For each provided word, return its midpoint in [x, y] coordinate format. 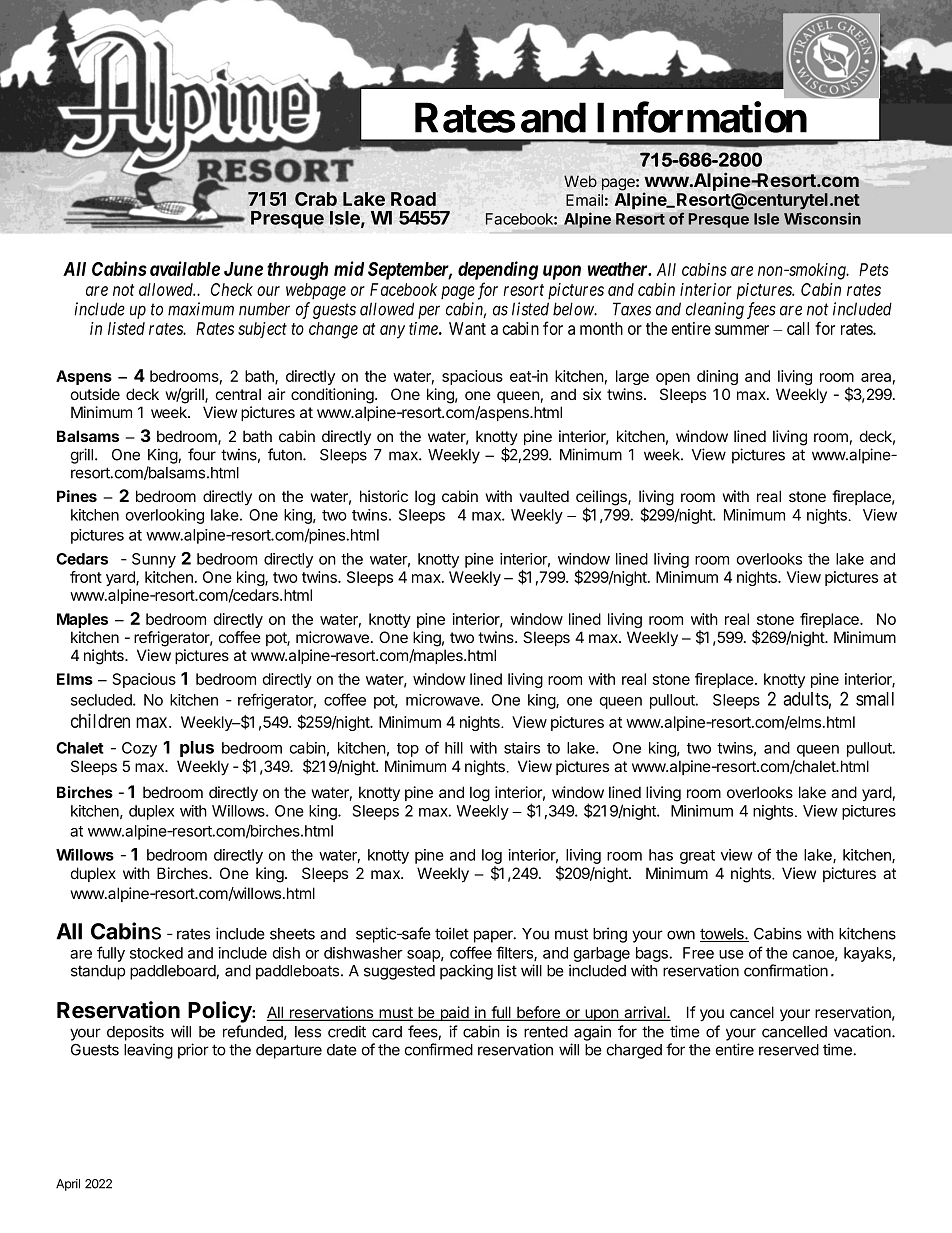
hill [454, 748]
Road [413, 199]
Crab [316, 199]
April [68, 1185]
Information [702, 117]
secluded [102, 700]
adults [806, 699]
